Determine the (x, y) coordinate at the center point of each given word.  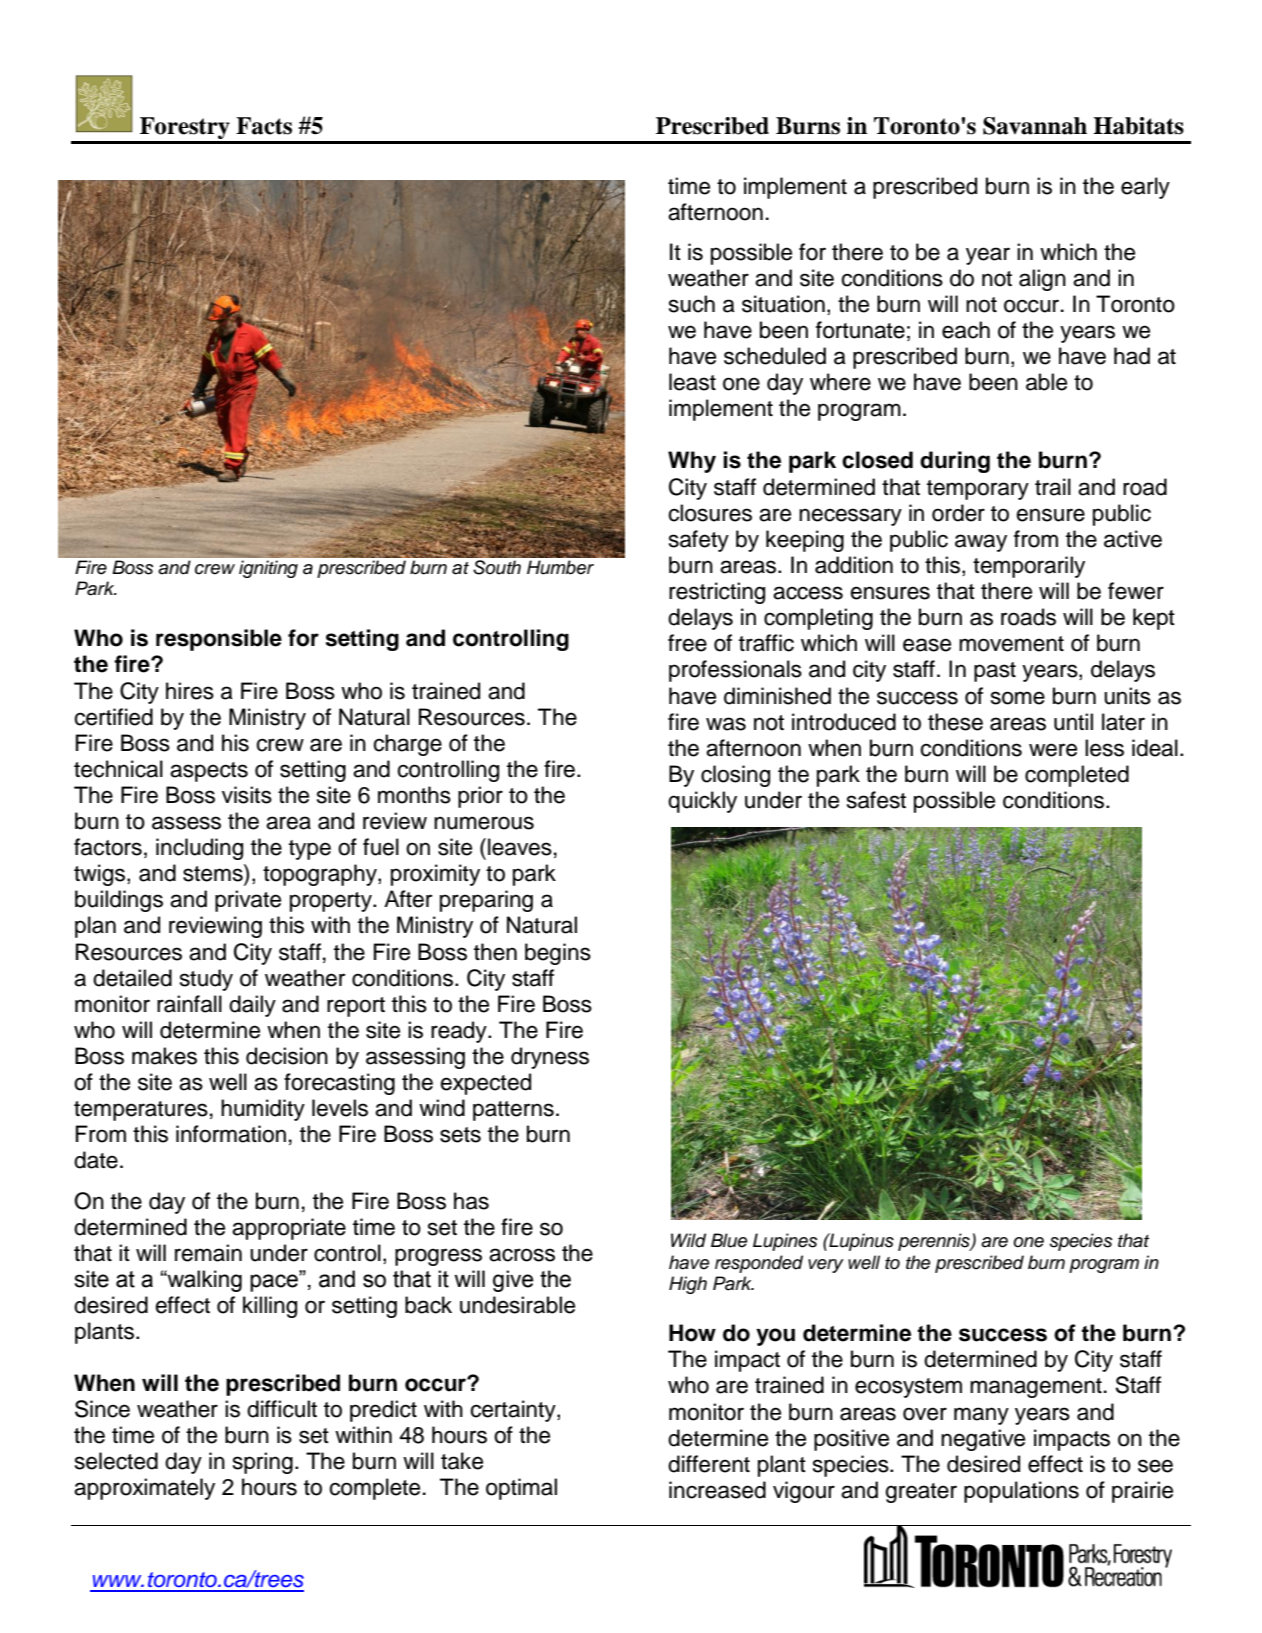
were (1053, 750)
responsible (219, 640)
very (826, 1266)
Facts (264, 126)
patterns (513, 1111)
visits (247, 795)
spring (263, 1463)
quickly (702, 802)
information (231, 1134)
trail (1053, 487)
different (709, 1464)
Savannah (1035, 126)
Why (692, 462)
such (692, 304)
